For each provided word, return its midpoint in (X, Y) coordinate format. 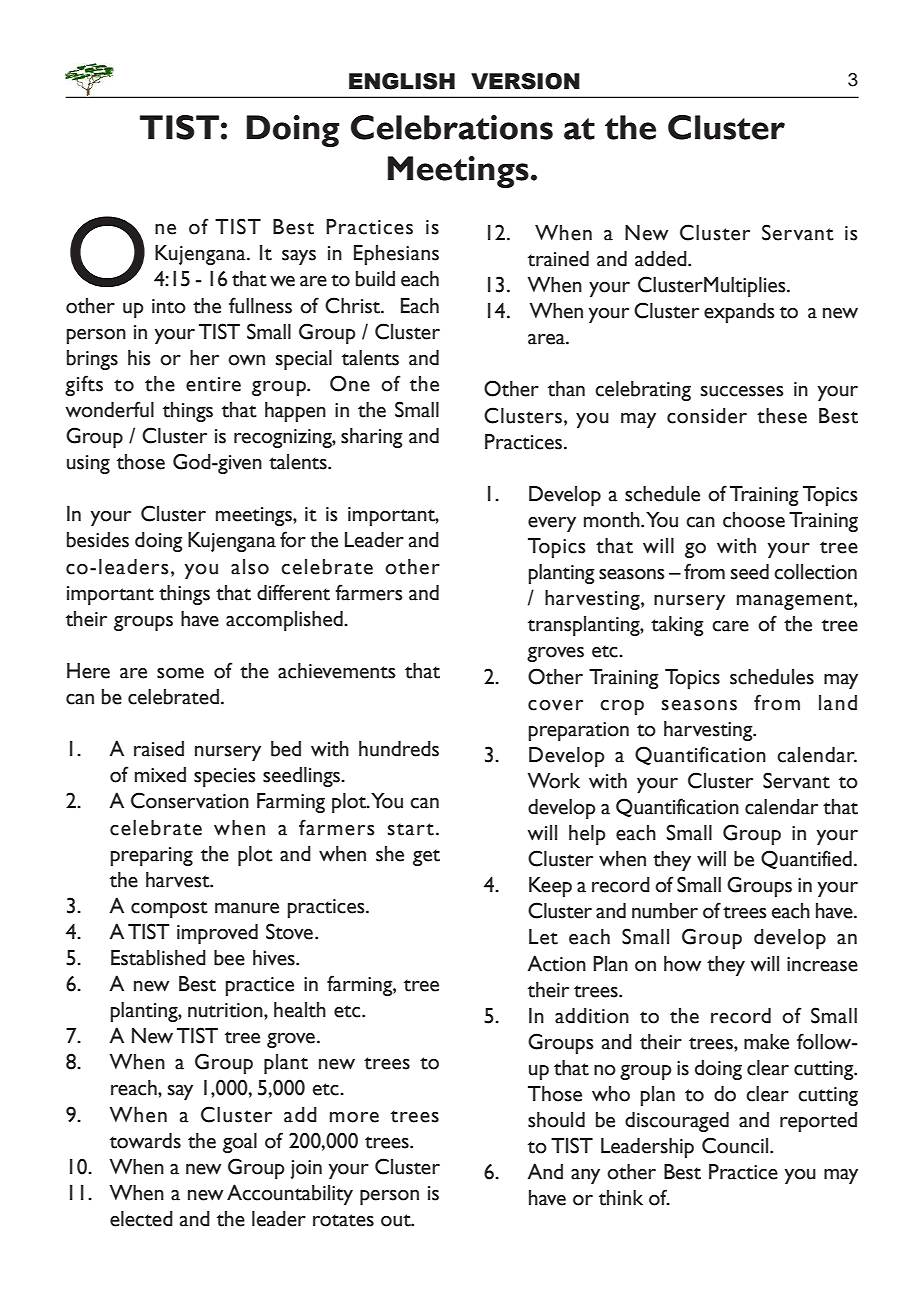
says (299, 257)
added (662, 259)
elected (141, 1219)
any (585, 1176)
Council (736, 1145)
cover (555, 705)
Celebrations (452, 127)
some (180, 673)
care (730, 626)
